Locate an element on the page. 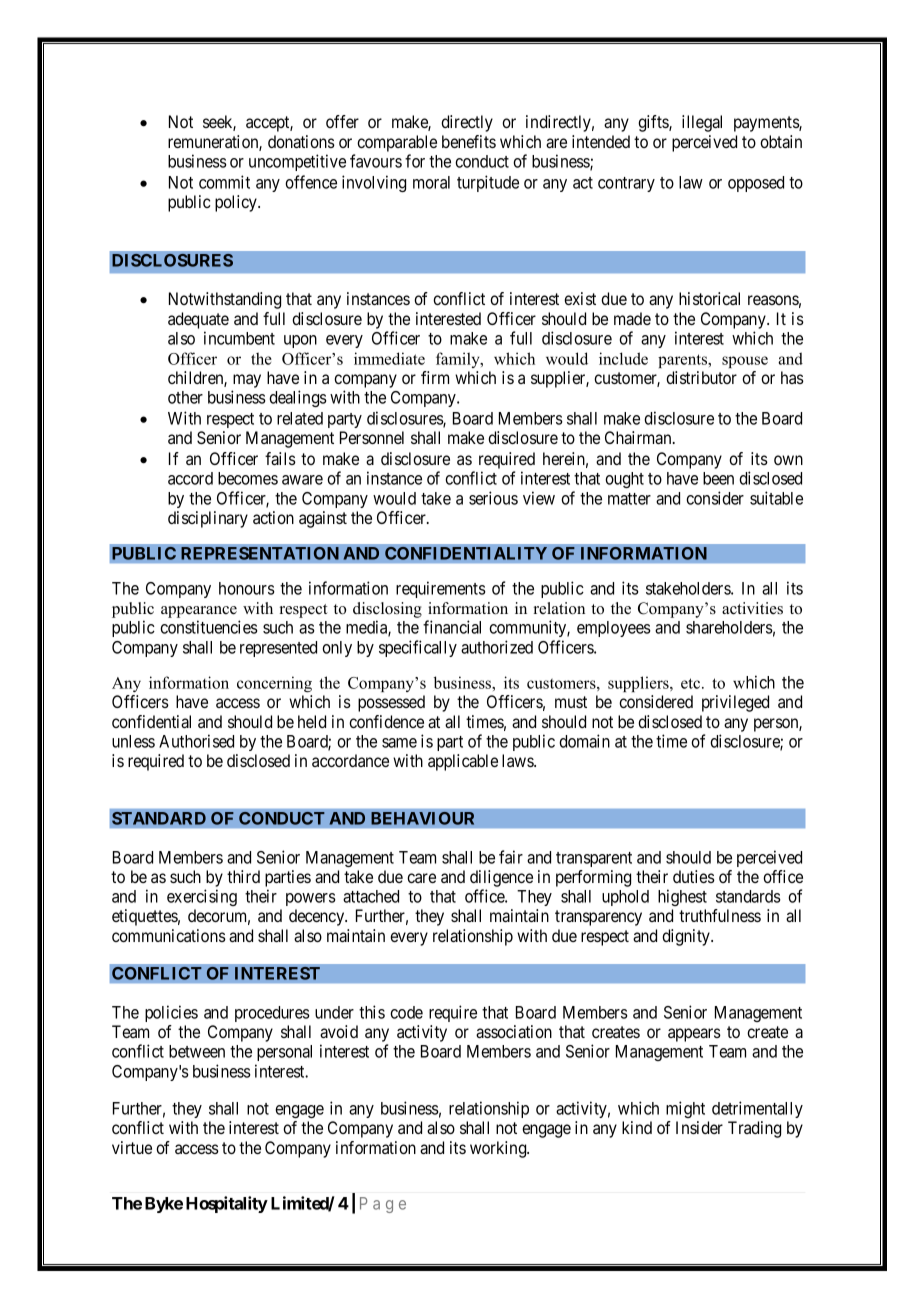 Image resolution: width=924 pixels, height=1308 pixels. duties is located at coordinates (694, 876).
